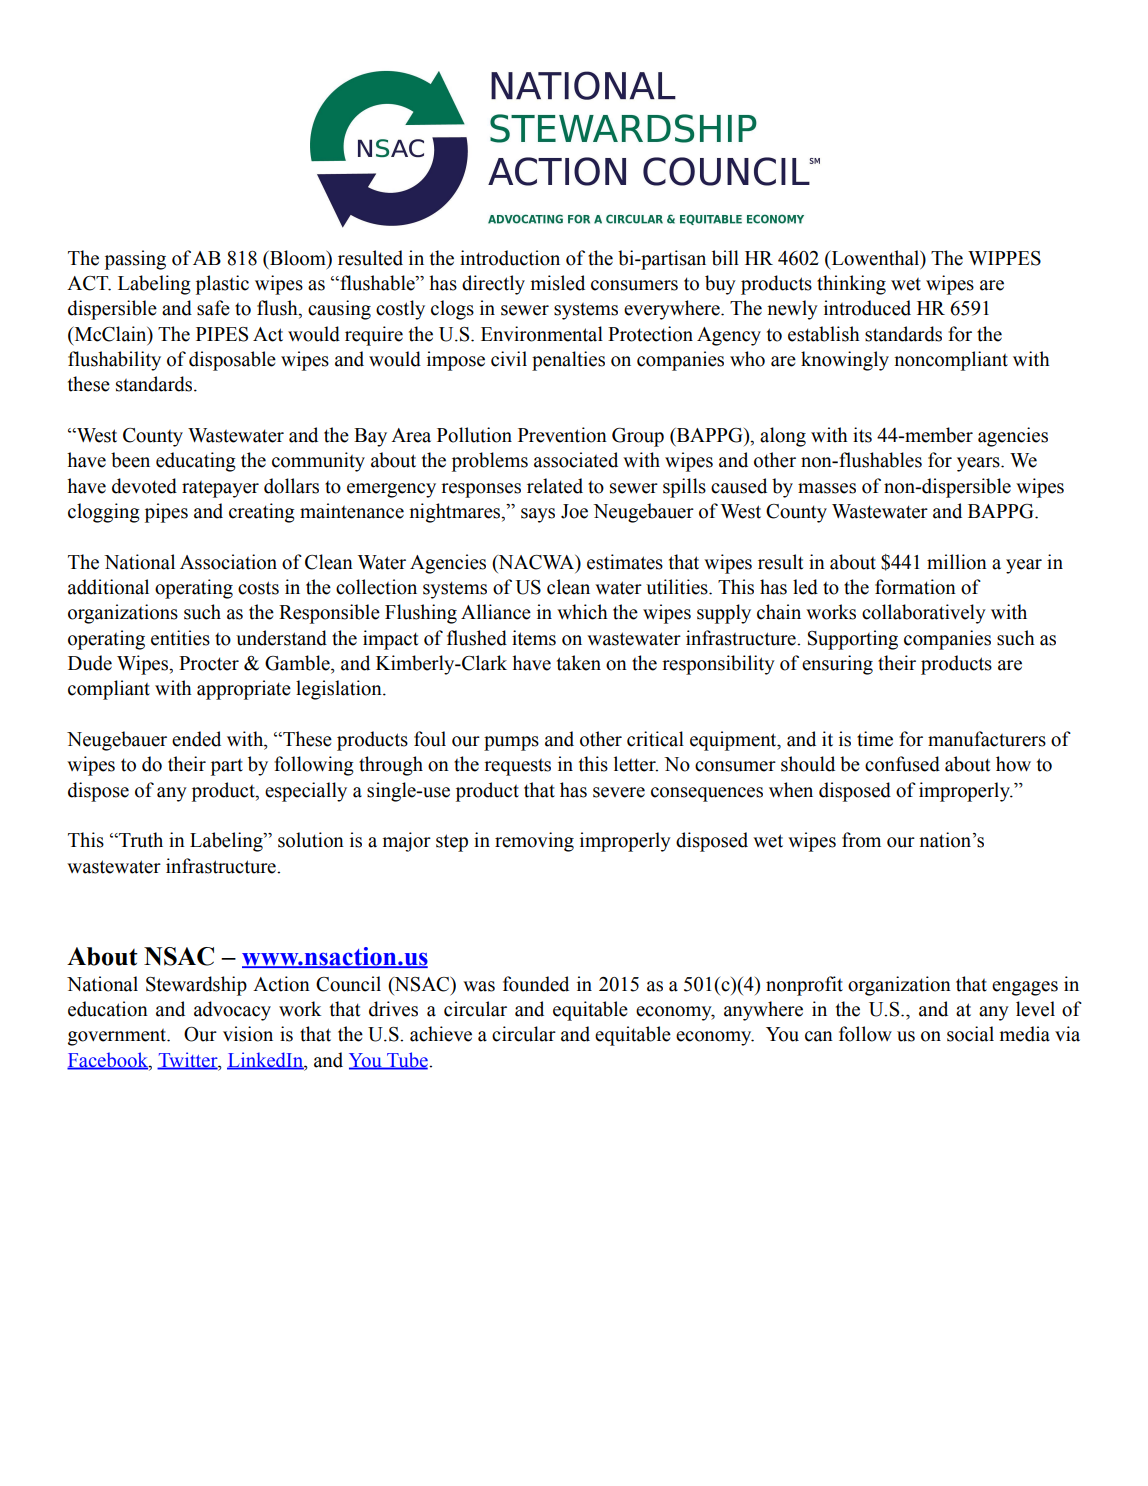 Image resolution: width=1148 pixels, height=1486 pixels. I want to click on founded, so click(536, 984).
